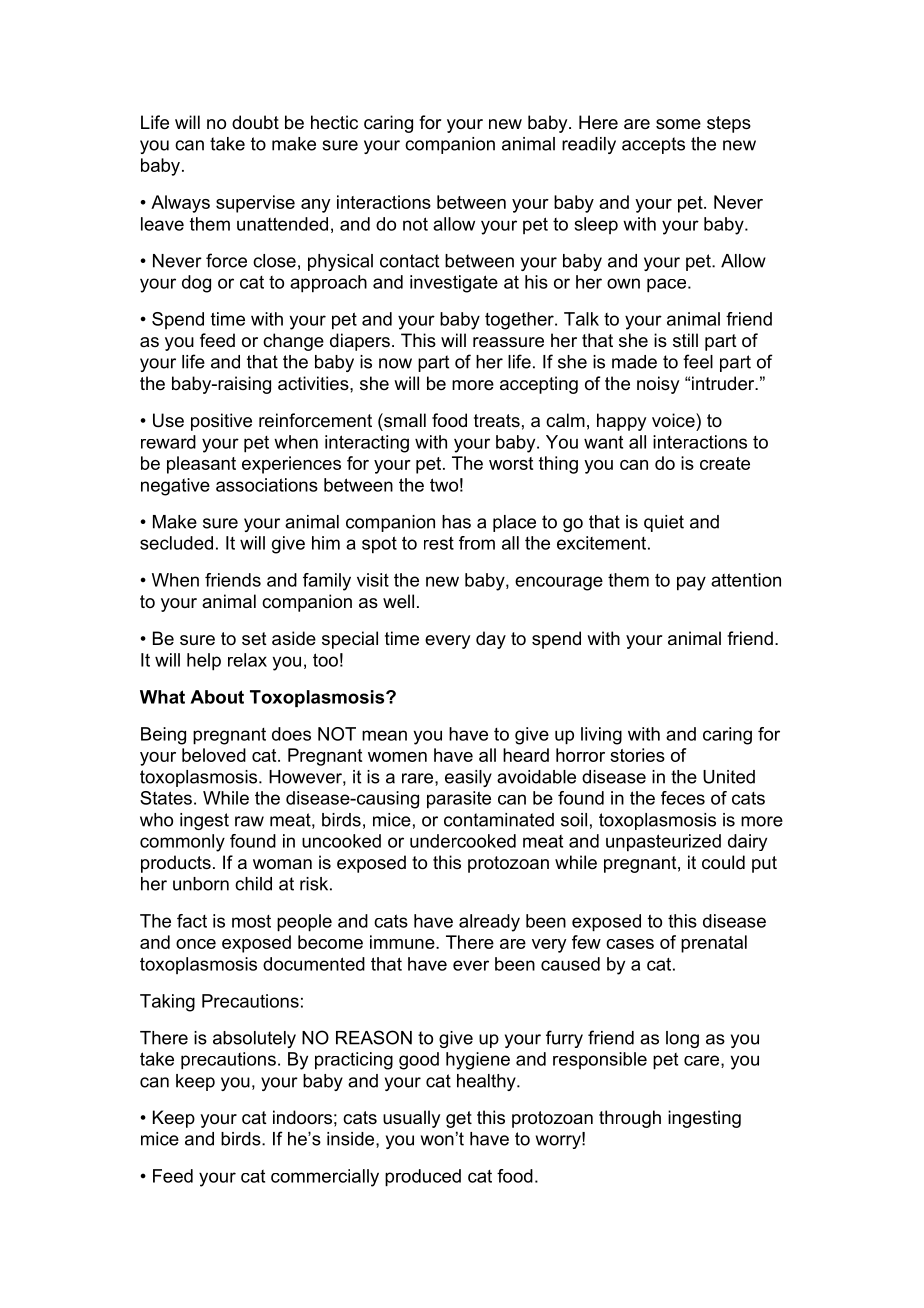 The height and width of the page is (1308, 924). I want to click on has, so click(456, 522).
